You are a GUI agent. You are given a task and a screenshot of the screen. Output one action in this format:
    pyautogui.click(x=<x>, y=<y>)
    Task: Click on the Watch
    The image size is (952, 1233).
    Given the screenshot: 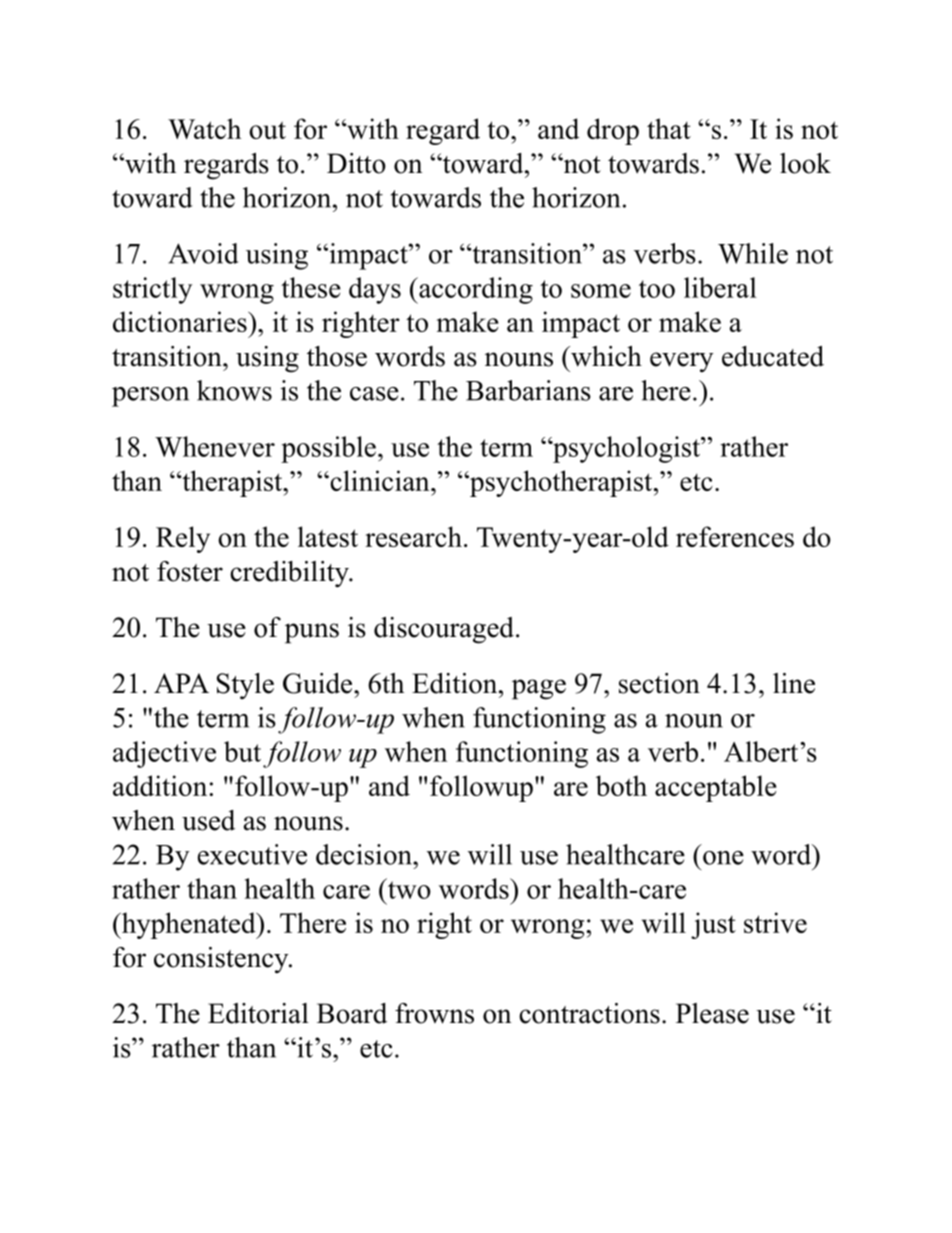 What is the action you would take?
    pyautogui.click(x=204, y=128)
